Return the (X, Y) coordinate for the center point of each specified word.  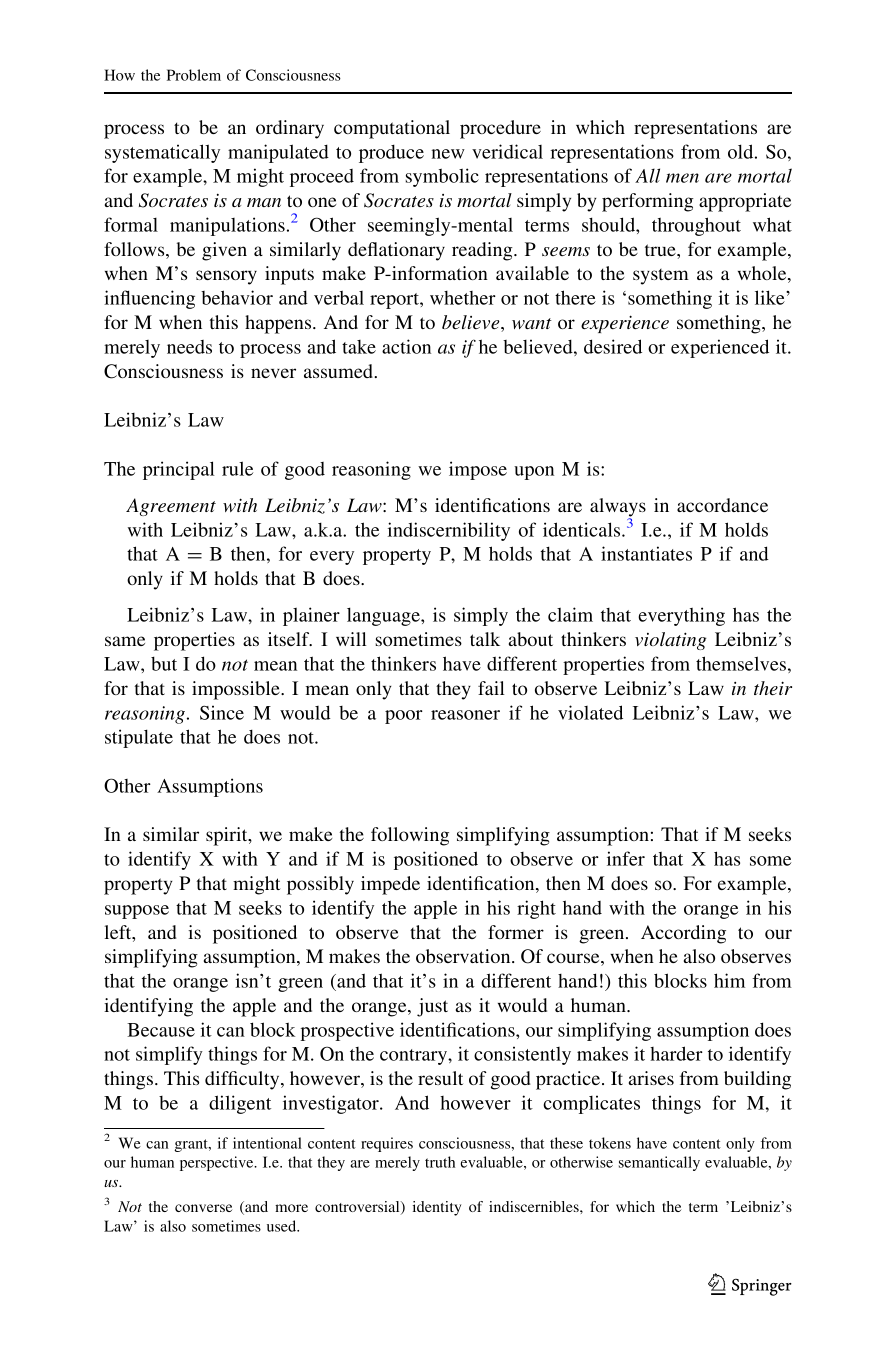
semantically (659, 1163)
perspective (218, 1163)
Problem (194, 75)
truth (440, 1162)
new (448, 154)
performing (648, 202)
